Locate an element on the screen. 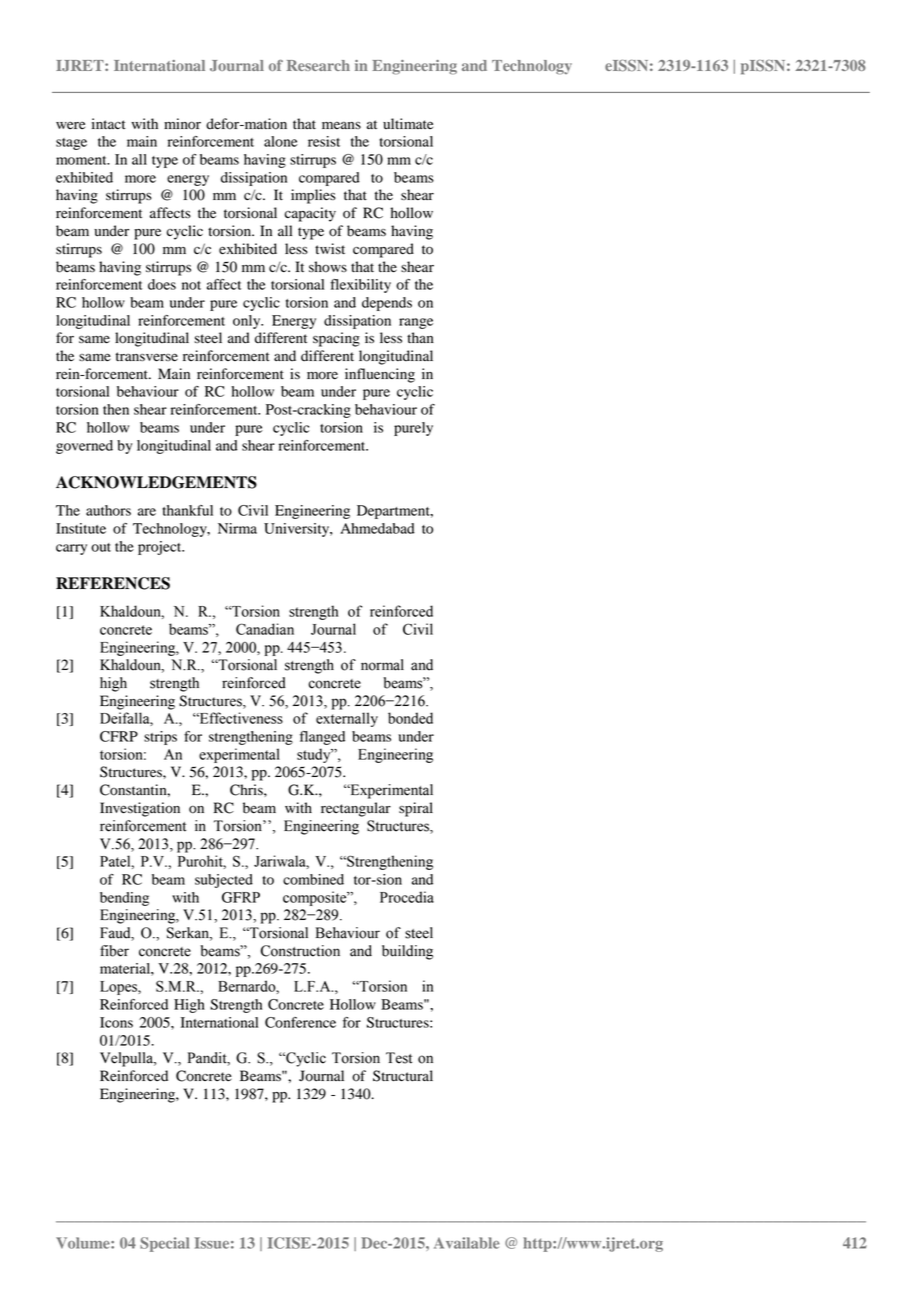 The image size is (924, 1308). Special is located at coordinates (164, 1244).
